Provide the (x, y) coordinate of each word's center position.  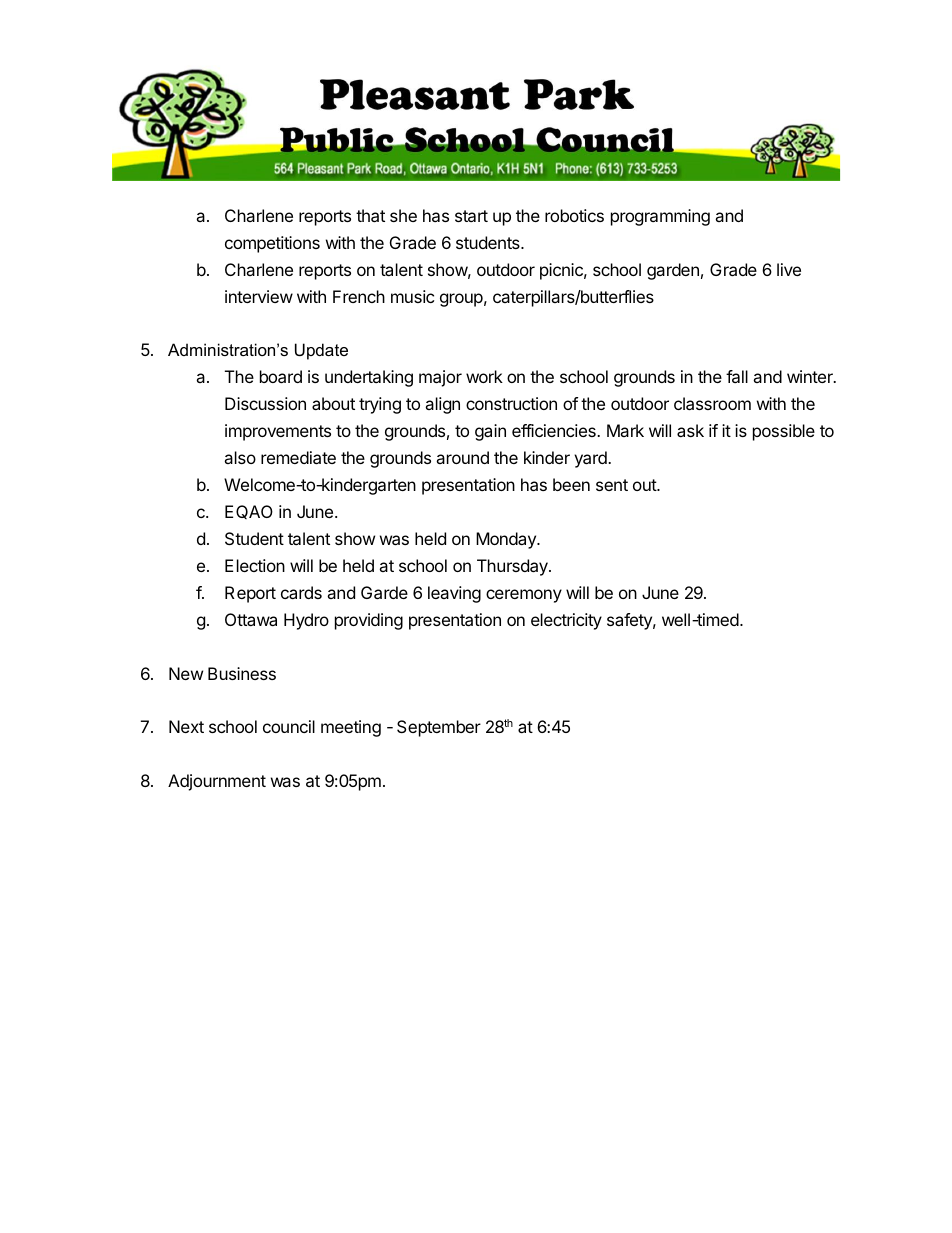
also (240, 457)
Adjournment (217, 782)
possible (784, 432)
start (471, 216)
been (571, 484)
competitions (272, 244)
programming (660, 217)
